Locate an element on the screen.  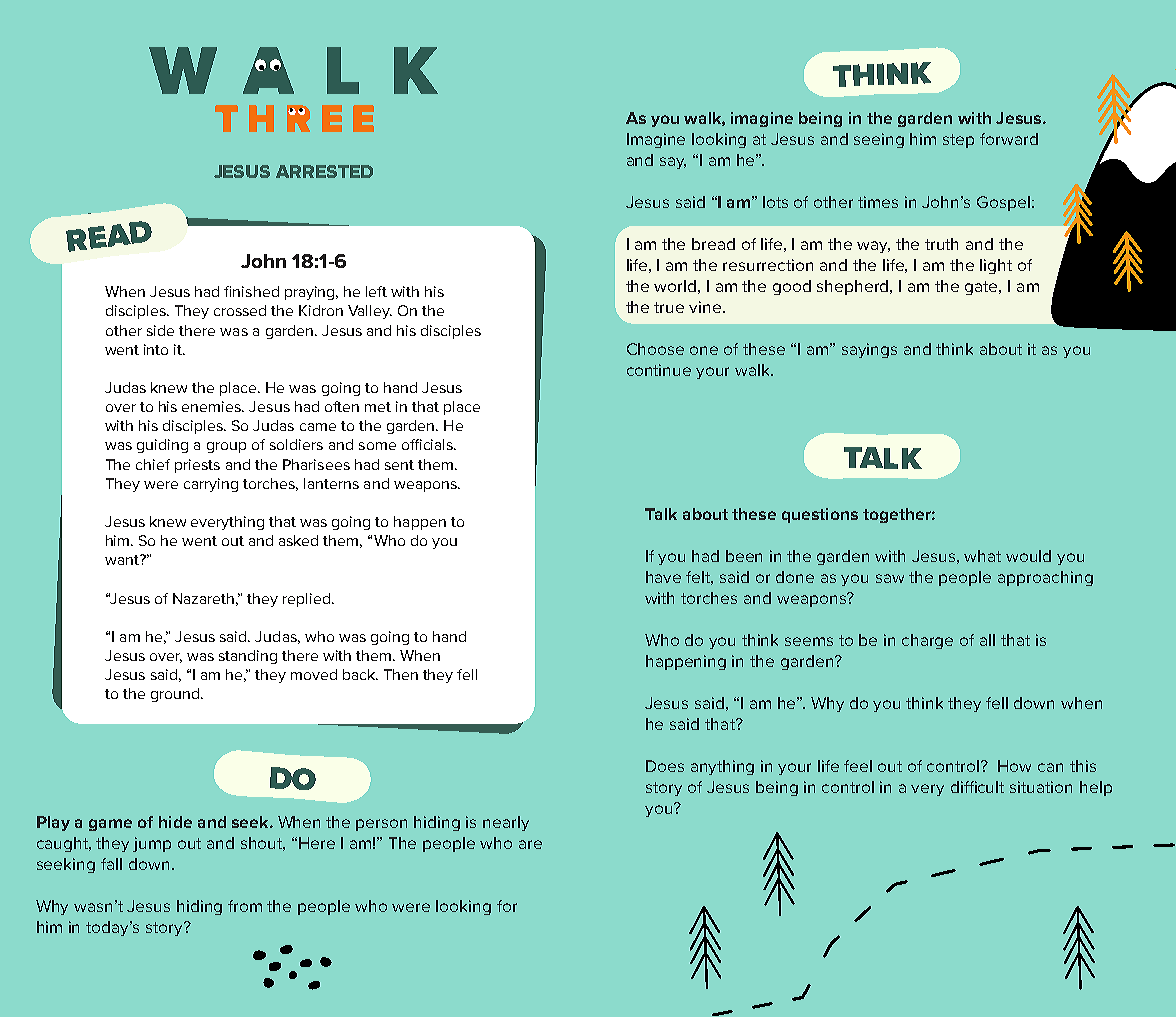
continue is located at coordinates (659, 370).
